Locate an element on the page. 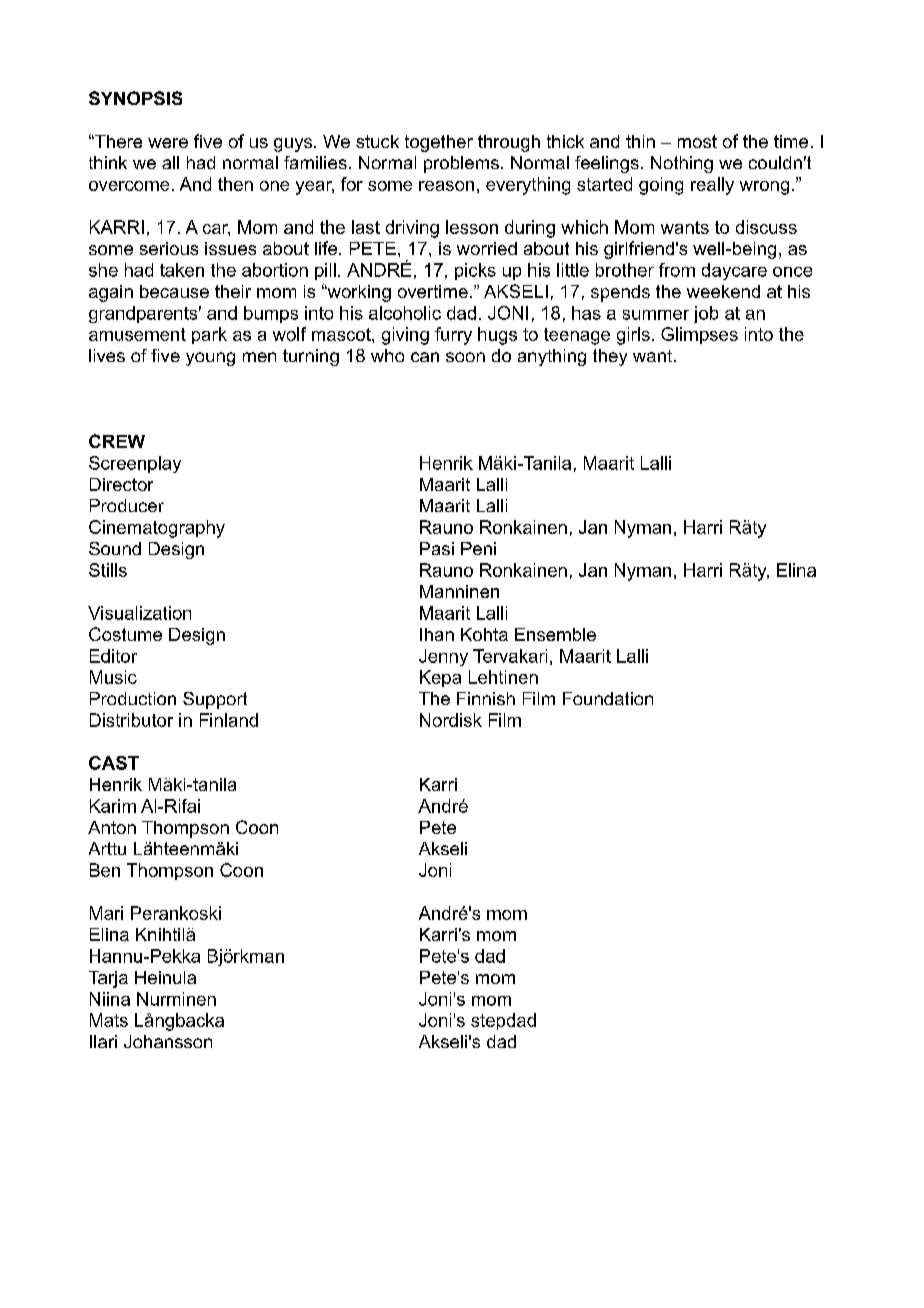  Jenny is located at coordinates (443, 657).
